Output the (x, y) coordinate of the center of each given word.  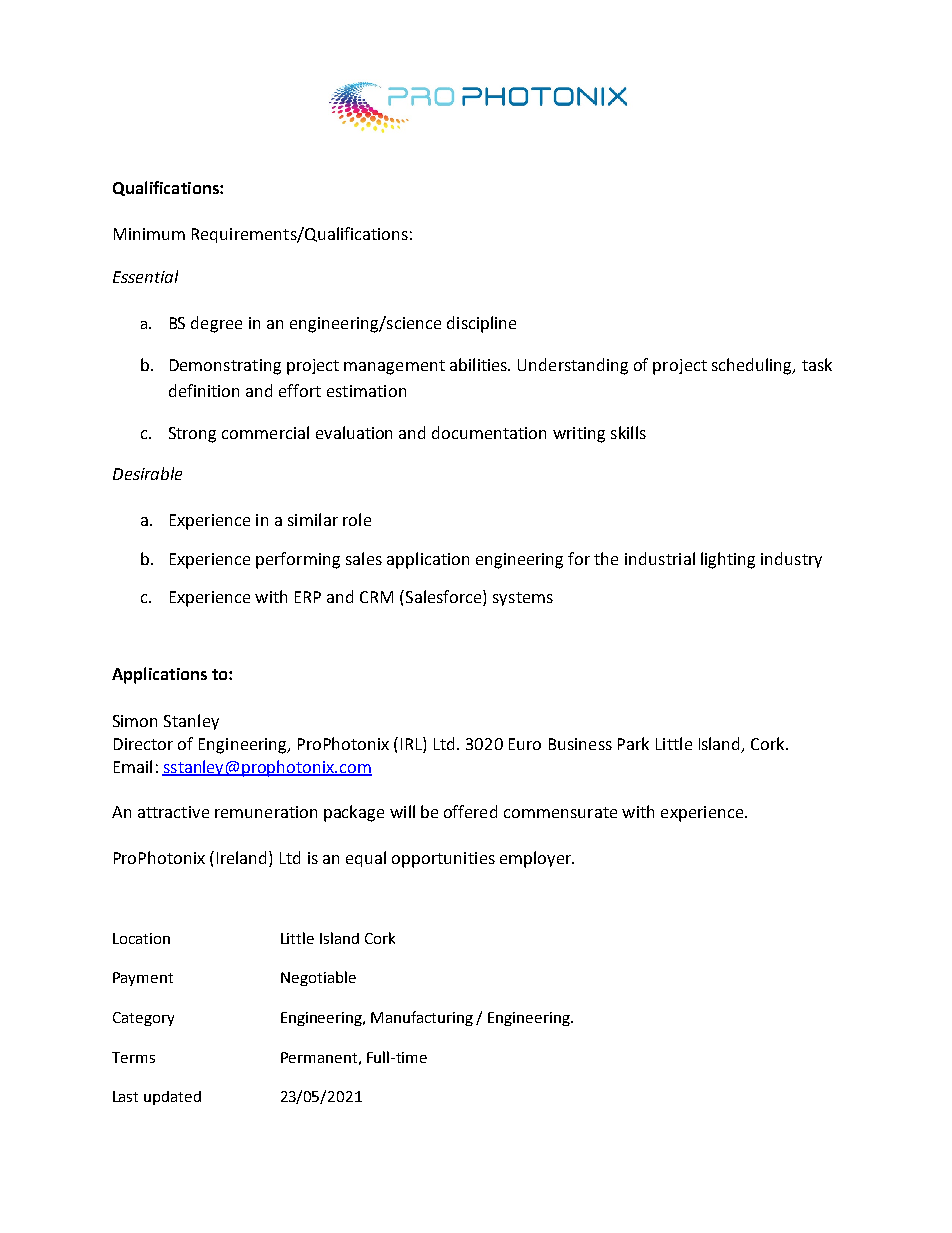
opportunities (443, 860)
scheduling (753, 366)
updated (172, 1098)
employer (537, 859)
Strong (192, 435)
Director (143, 744)
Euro (525, 744)
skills (628, 432)
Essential (145, 276)
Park (633, 743)
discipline (481, 324)
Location (141, 938)
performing (298, 560)
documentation (489, 432)
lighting (728, 560)
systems (523, 599)
